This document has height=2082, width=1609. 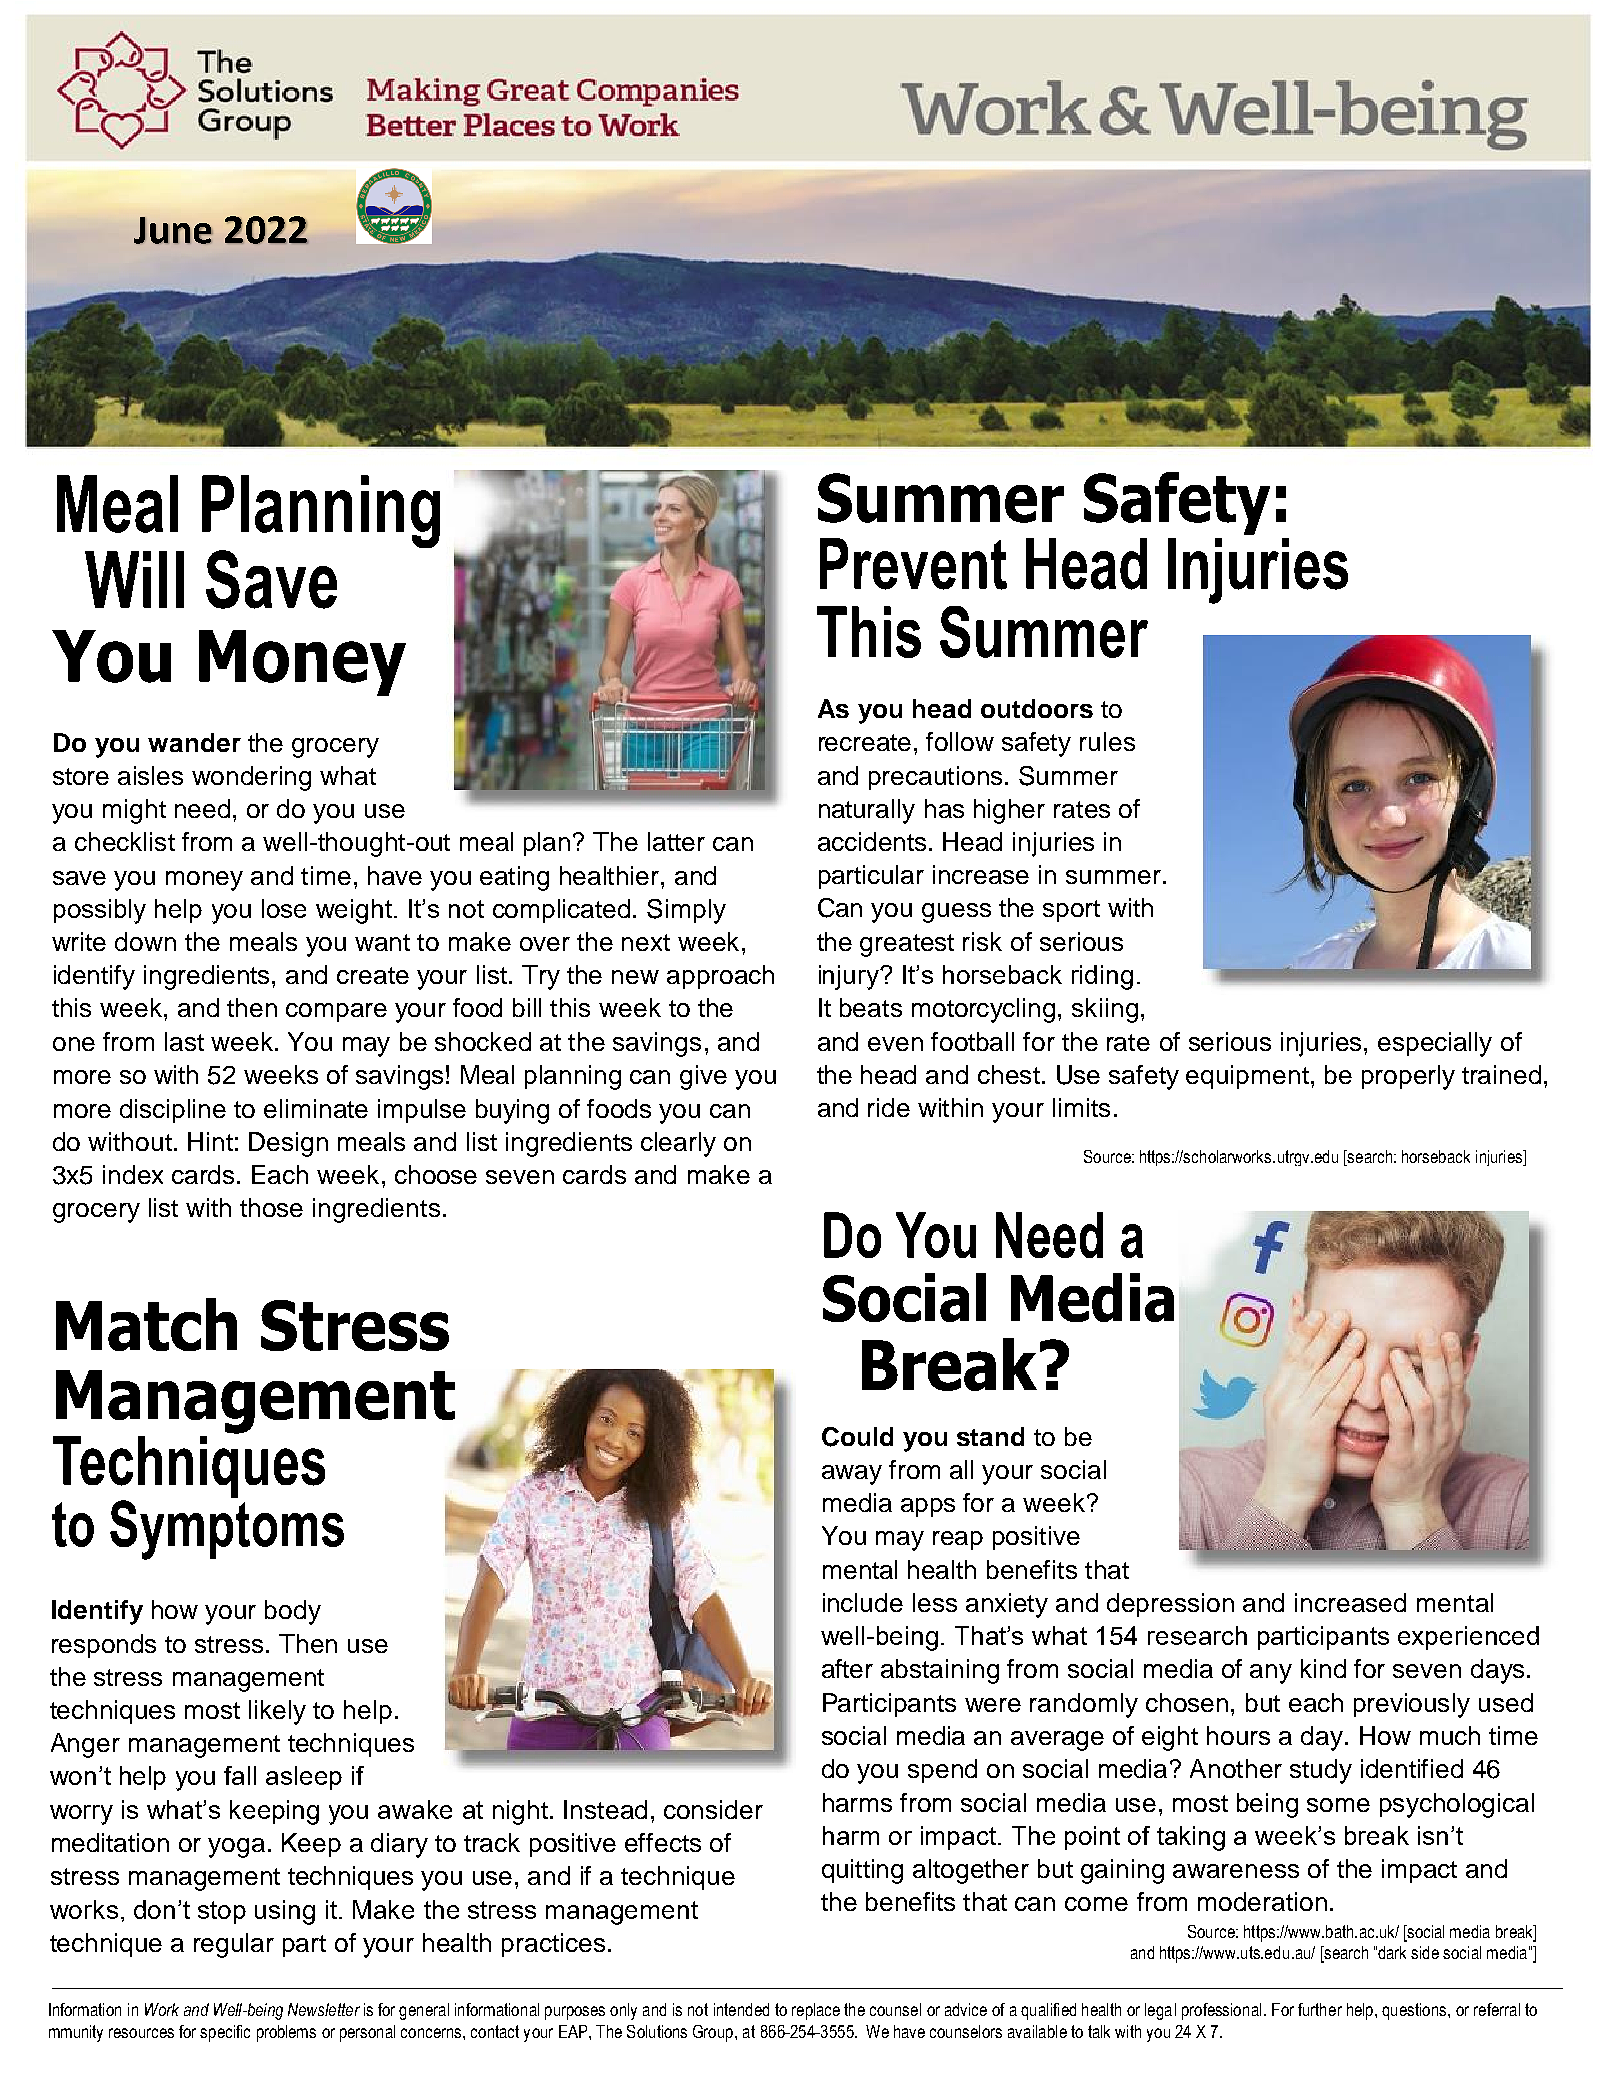 What do you see at coordinates (146, 1324) in the document?
I see `Match` at bounding box center [146, 1324].
